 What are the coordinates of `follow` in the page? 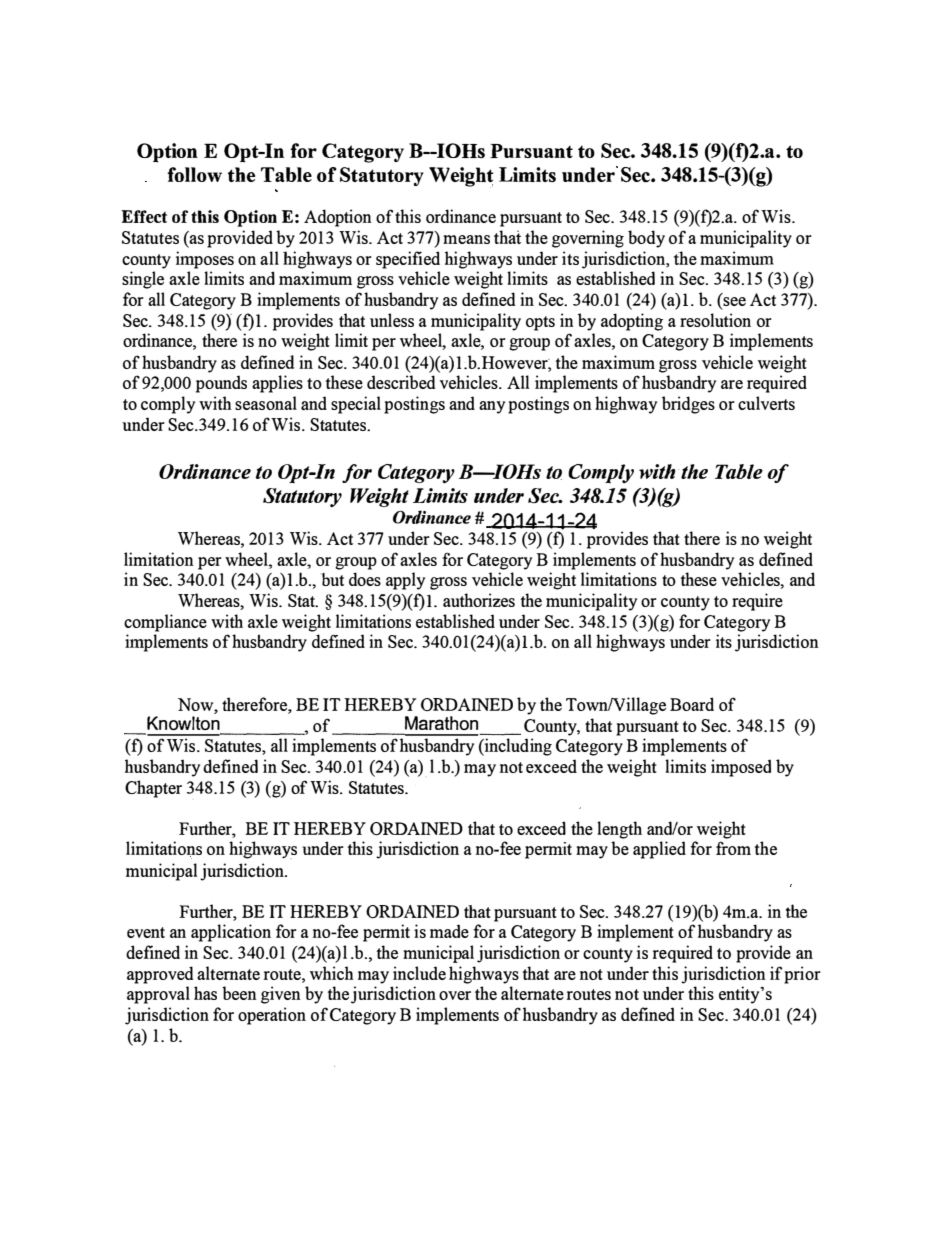 It's located at (194, 174).
